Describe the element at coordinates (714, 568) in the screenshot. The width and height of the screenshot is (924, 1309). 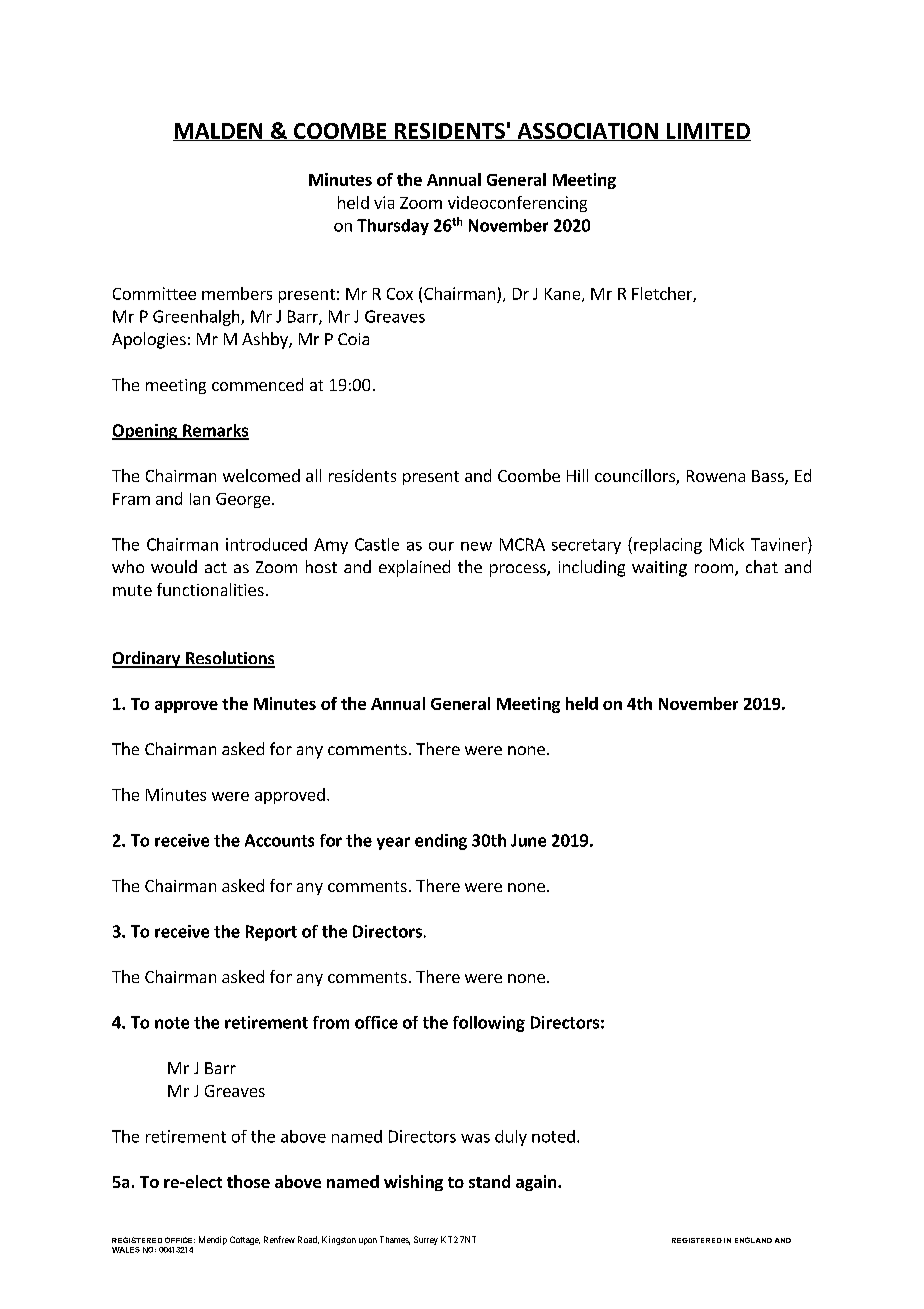
I see `room` at that location.
